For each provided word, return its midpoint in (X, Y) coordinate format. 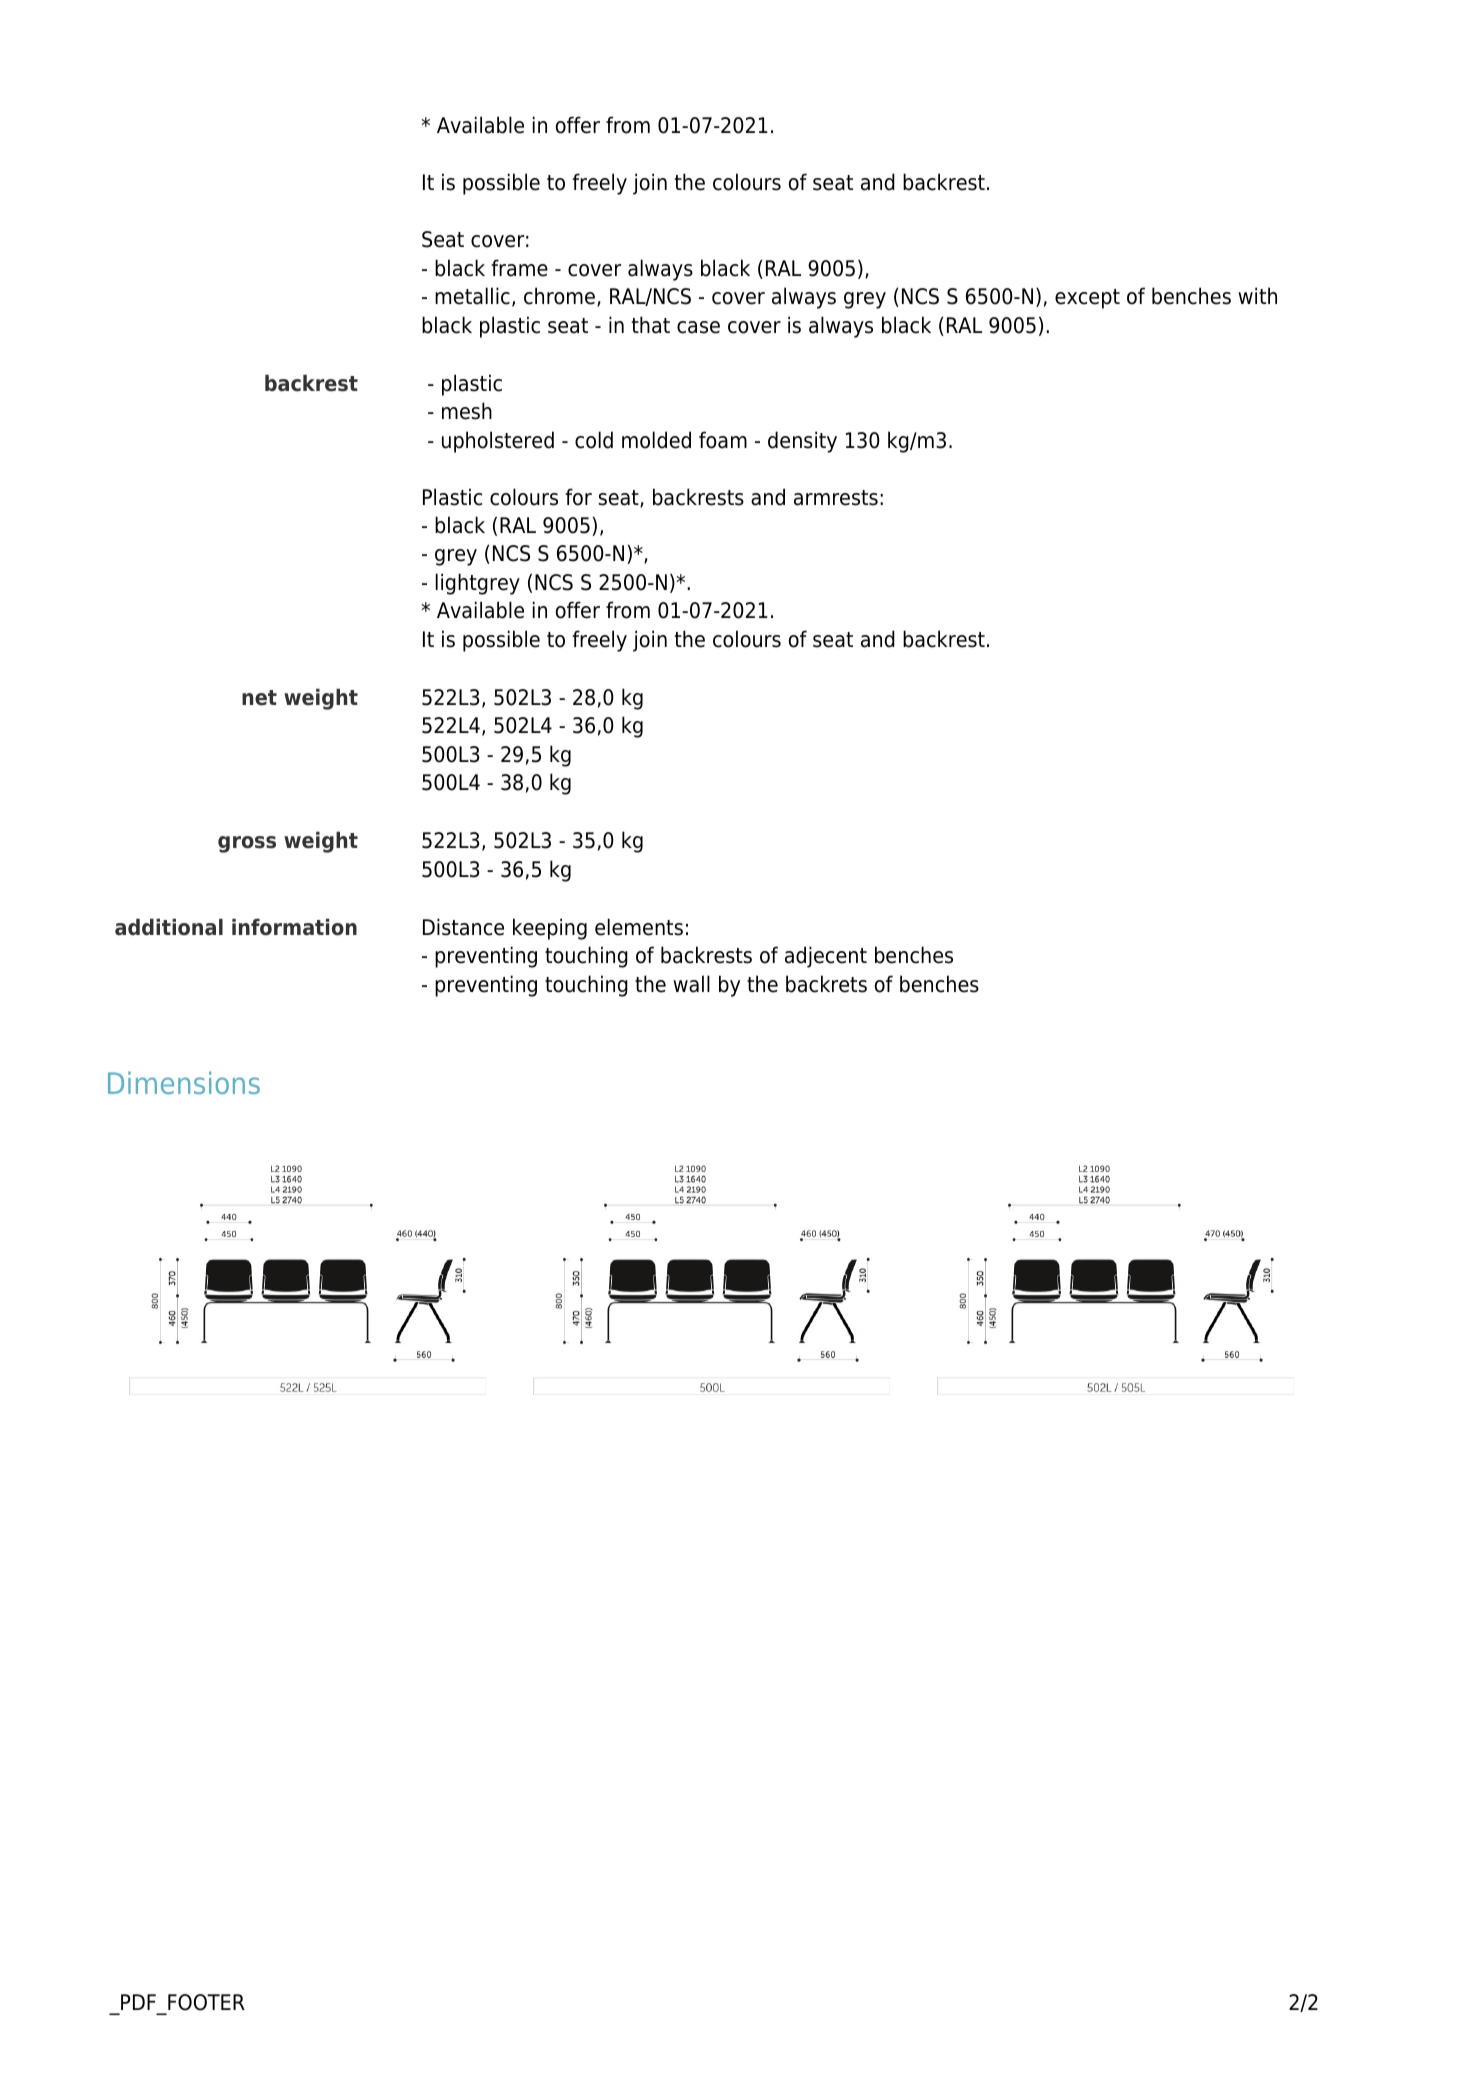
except (1087, 299)
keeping (550, 929)
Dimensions (184, 1082)
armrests (836, 498)
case (698, 327)
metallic (472, 296)
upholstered (498, 442)
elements (639, 927)
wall (691, 984)
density (802, 442)
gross (247, 844)
